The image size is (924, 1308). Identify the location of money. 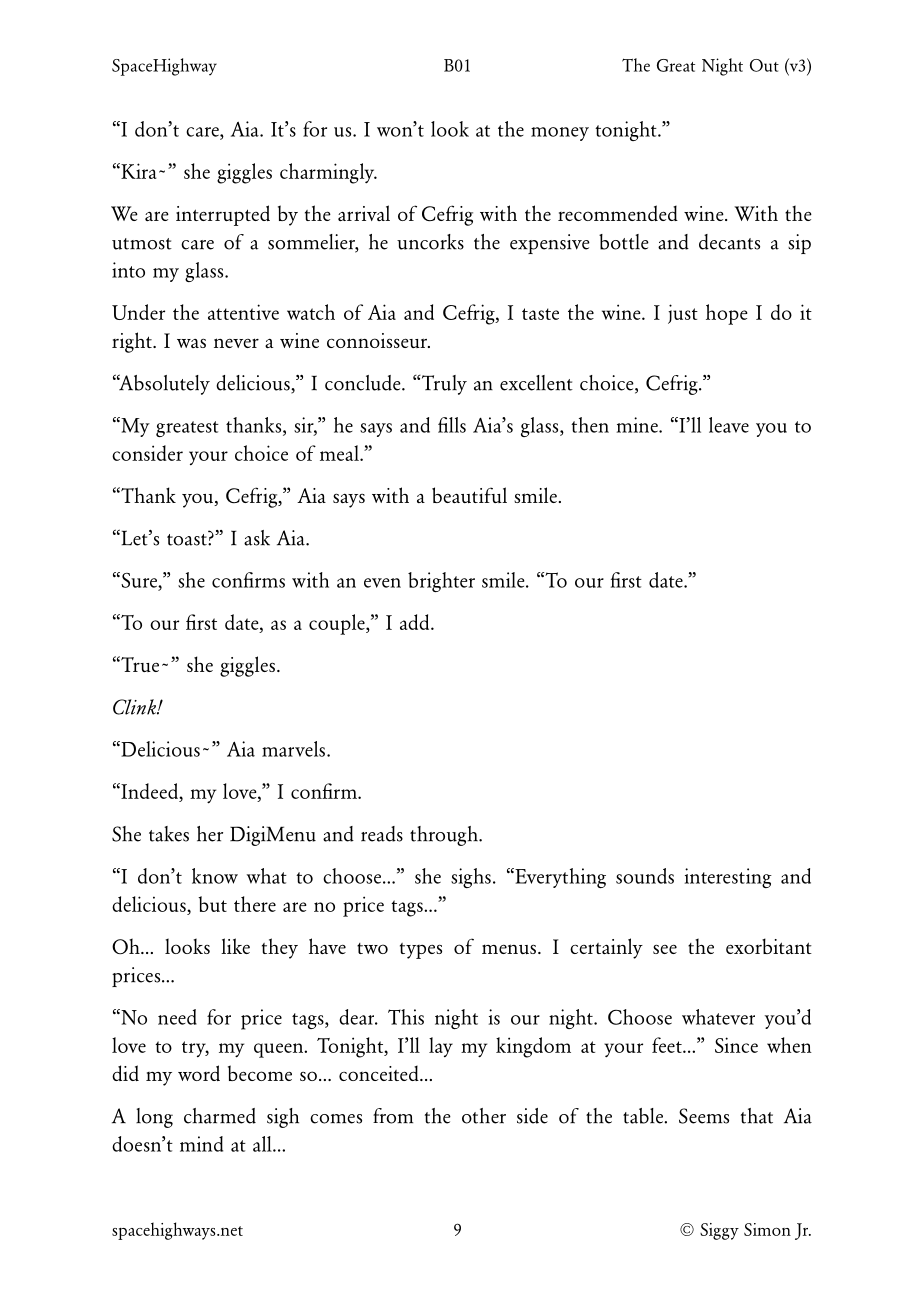
(560, 134).
